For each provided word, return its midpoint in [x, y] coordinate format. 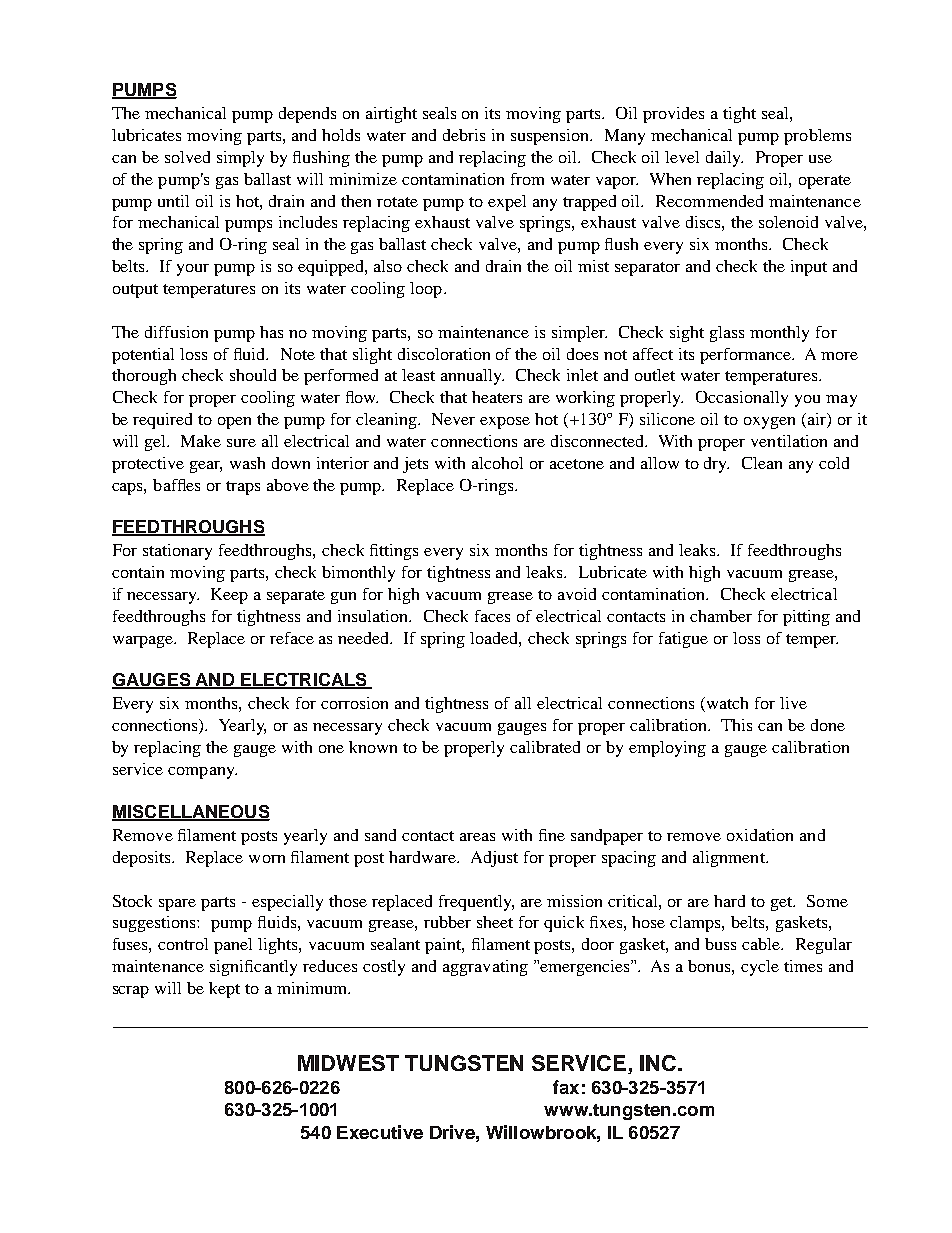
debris [464, 135]
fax [566, 1087]
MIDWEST [348, 1063]
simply [240, 159]
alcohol [497, 463]
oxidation [760, 835]
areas [477, 837]
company [202, 773]
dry [716, 465]
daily [724, 159]
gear [206, 467]
